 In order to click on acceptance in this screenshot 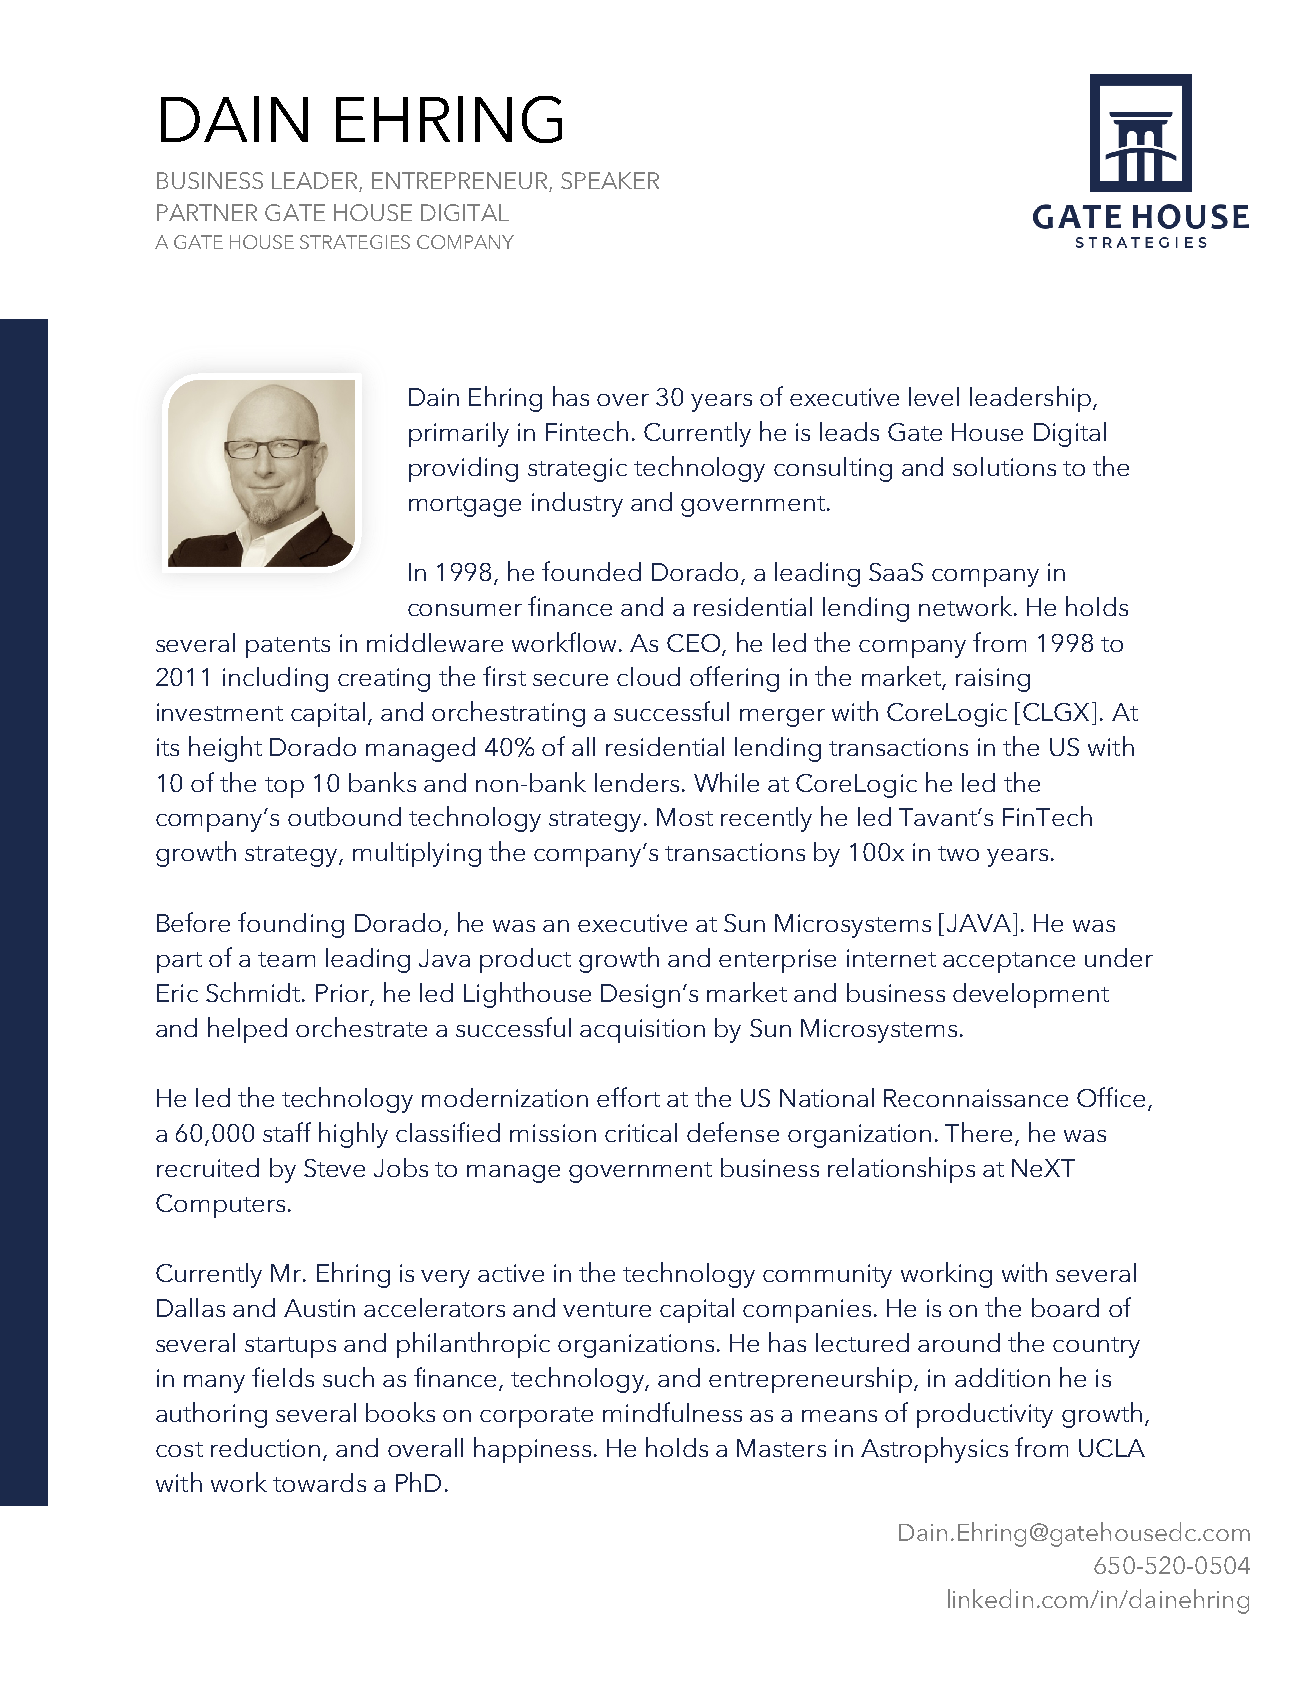, I will do `click(1009, 962)`.
